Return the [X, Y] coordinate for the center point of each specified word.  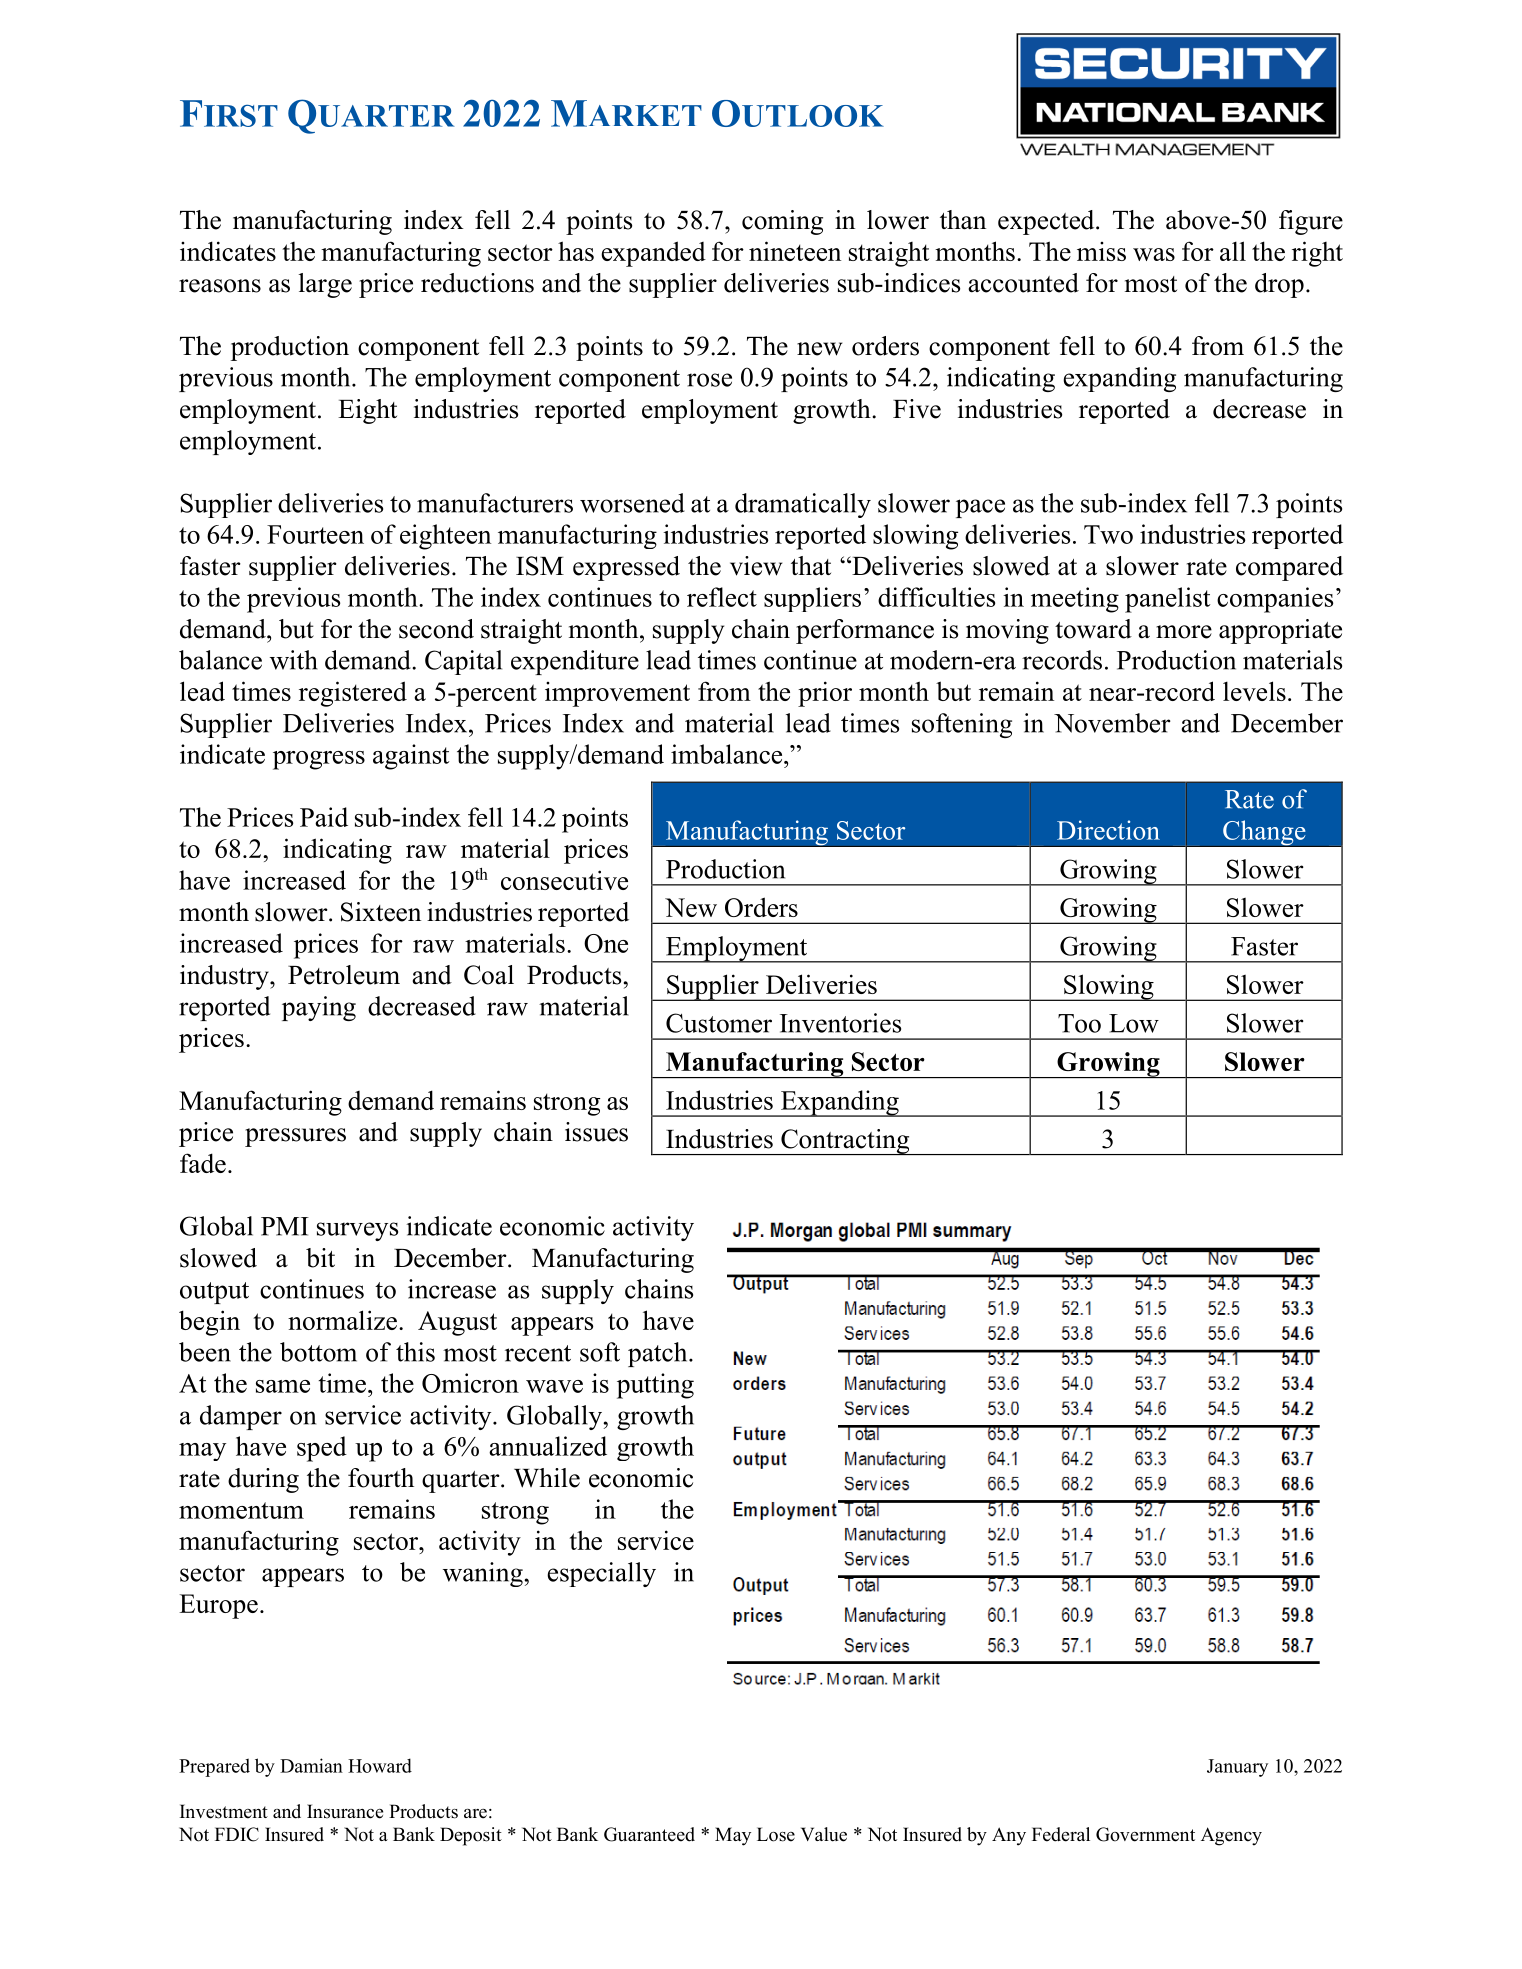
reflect [722, 597]
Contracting [845, 1142]
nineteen [795, 251]
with [294, 660]
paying [319, 1008]
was [1154, 254]
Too [1079, 1023]
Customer [719, 1023]
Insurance [345, 1811]
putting [655, 1386]
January [1237, 1768]
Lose [776, 1834]
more [1184, 632]
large [325, 285]
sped [322, 1449]
